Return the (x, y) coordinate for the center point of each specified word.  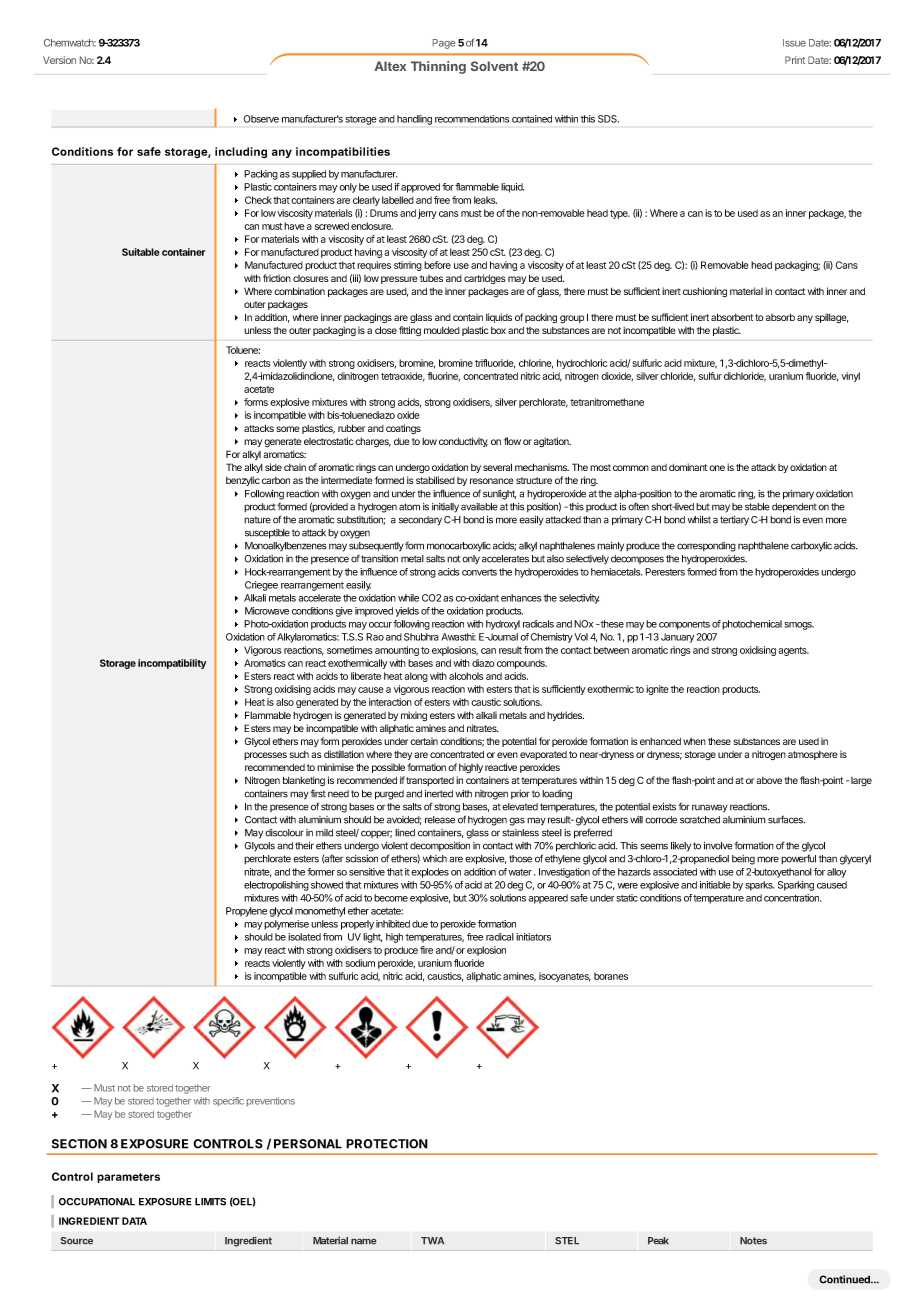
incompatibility (172, 664)
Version (59, 60)
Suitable (141, 252)
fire (426, 950)
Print (795, 60)
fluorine (443, 376)
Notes (753, 1240)
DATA (134, 1221)
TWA (432, 1240)
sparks (759, 886)
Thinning (438, 67)
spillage (831, 318)
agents (793, 651)
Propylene (246, 912)
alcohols (466, 676)
